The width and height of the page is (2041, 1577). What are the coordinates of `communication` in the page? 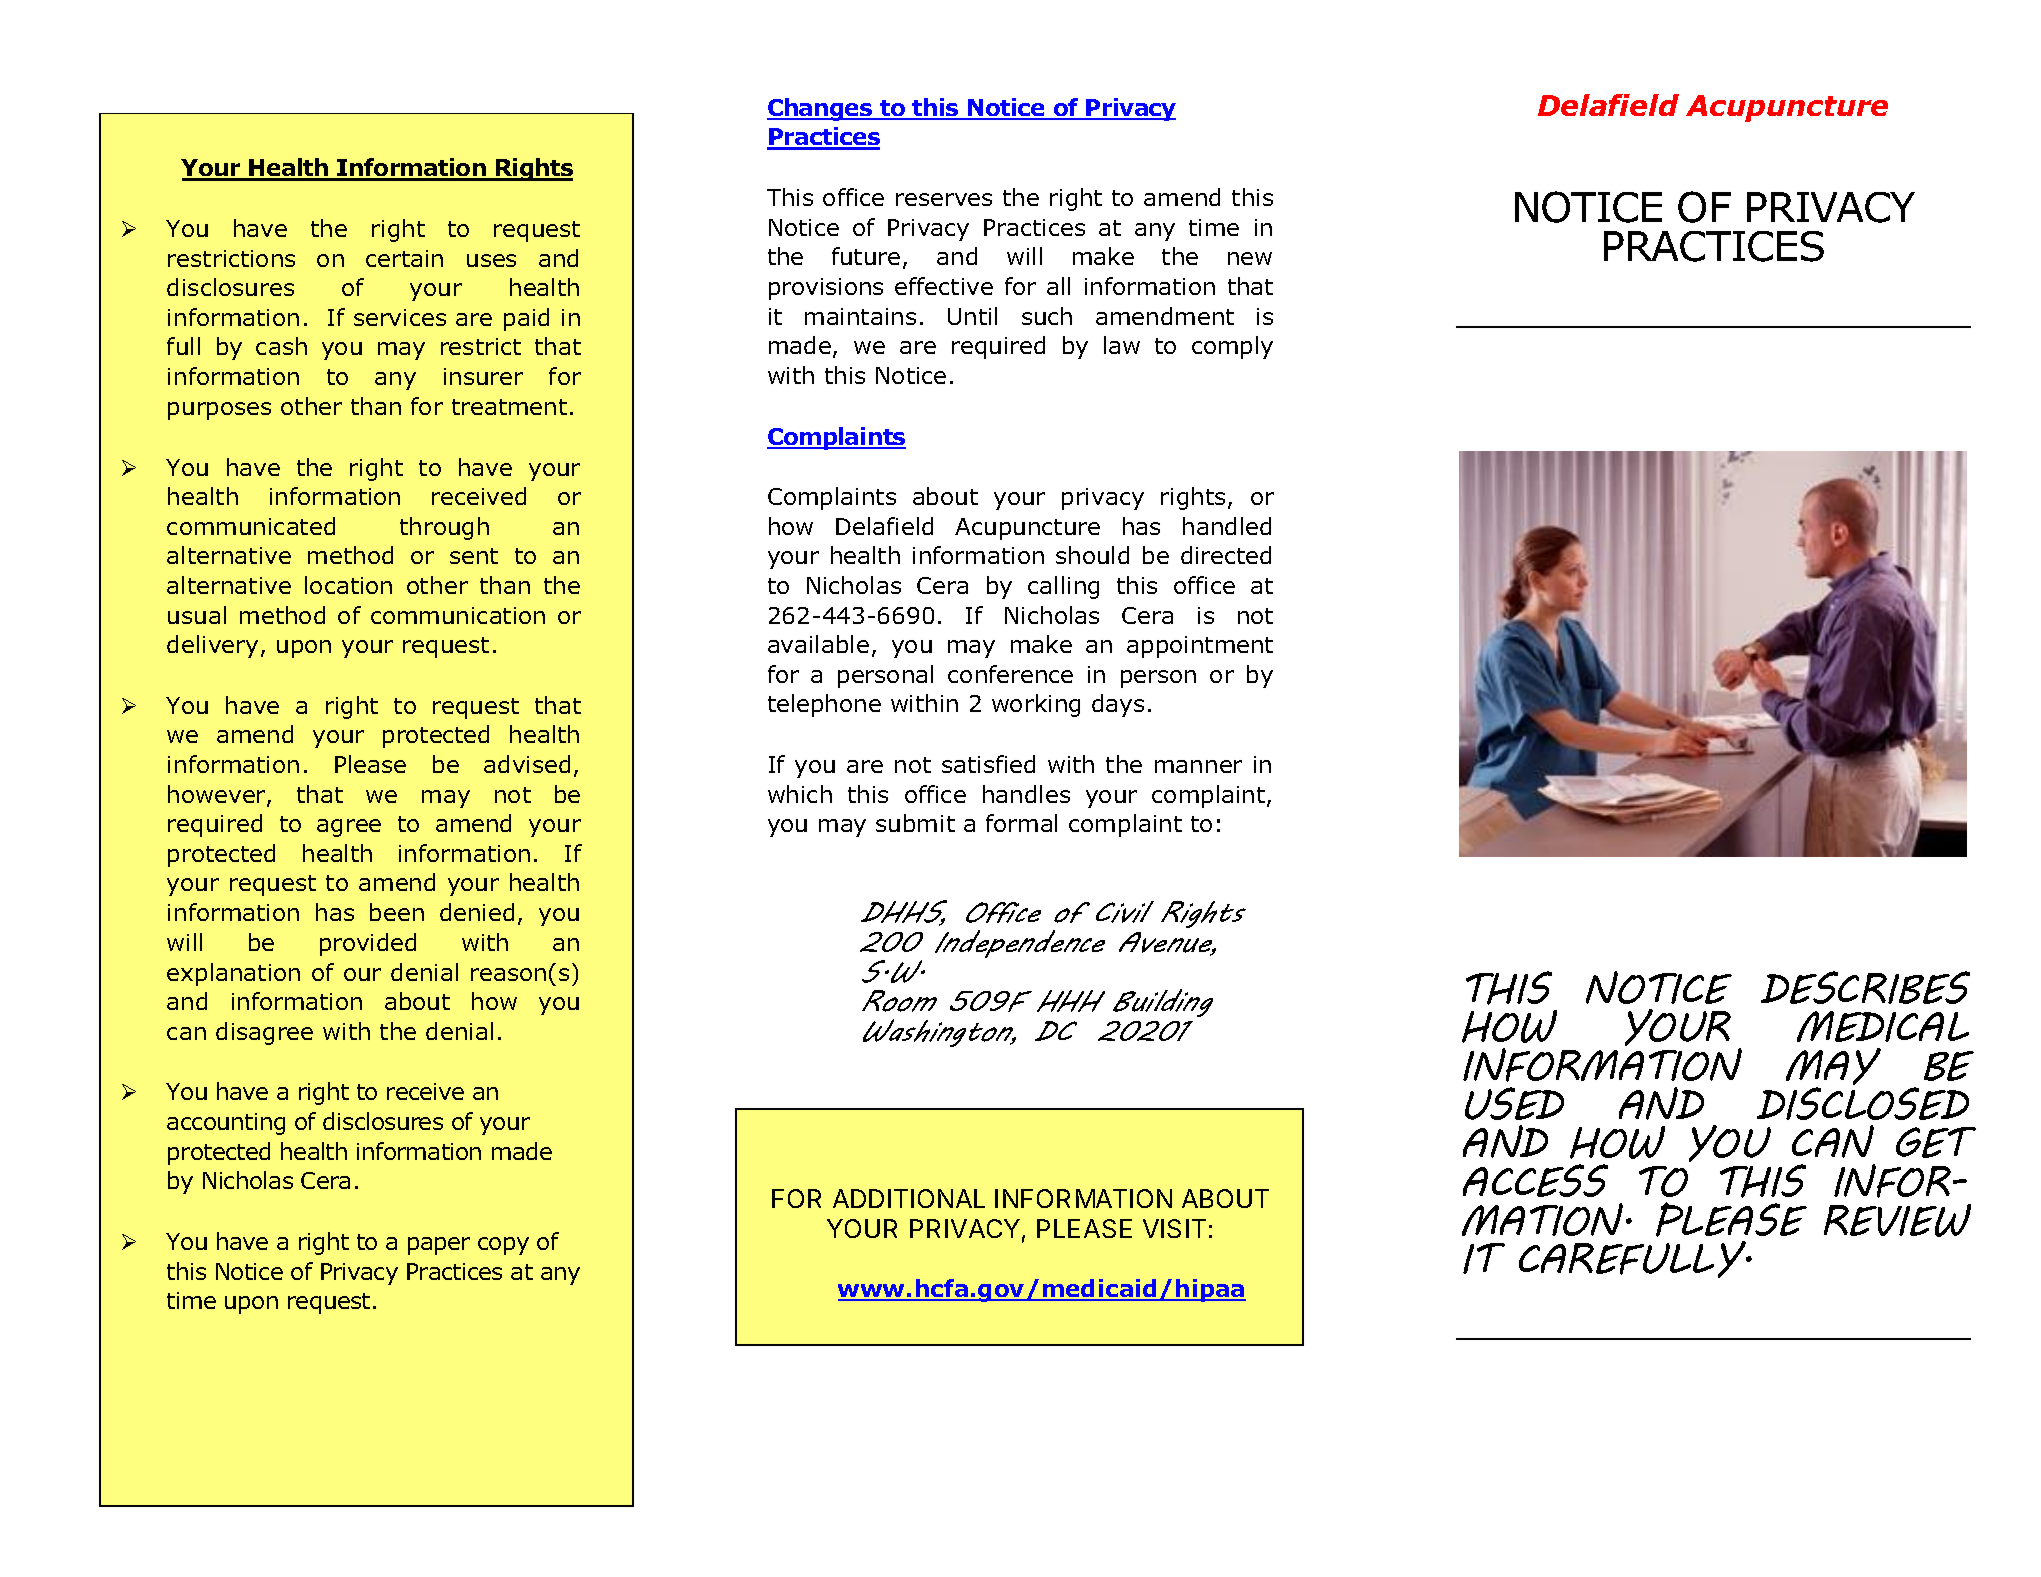 It's located at (458, 615).
